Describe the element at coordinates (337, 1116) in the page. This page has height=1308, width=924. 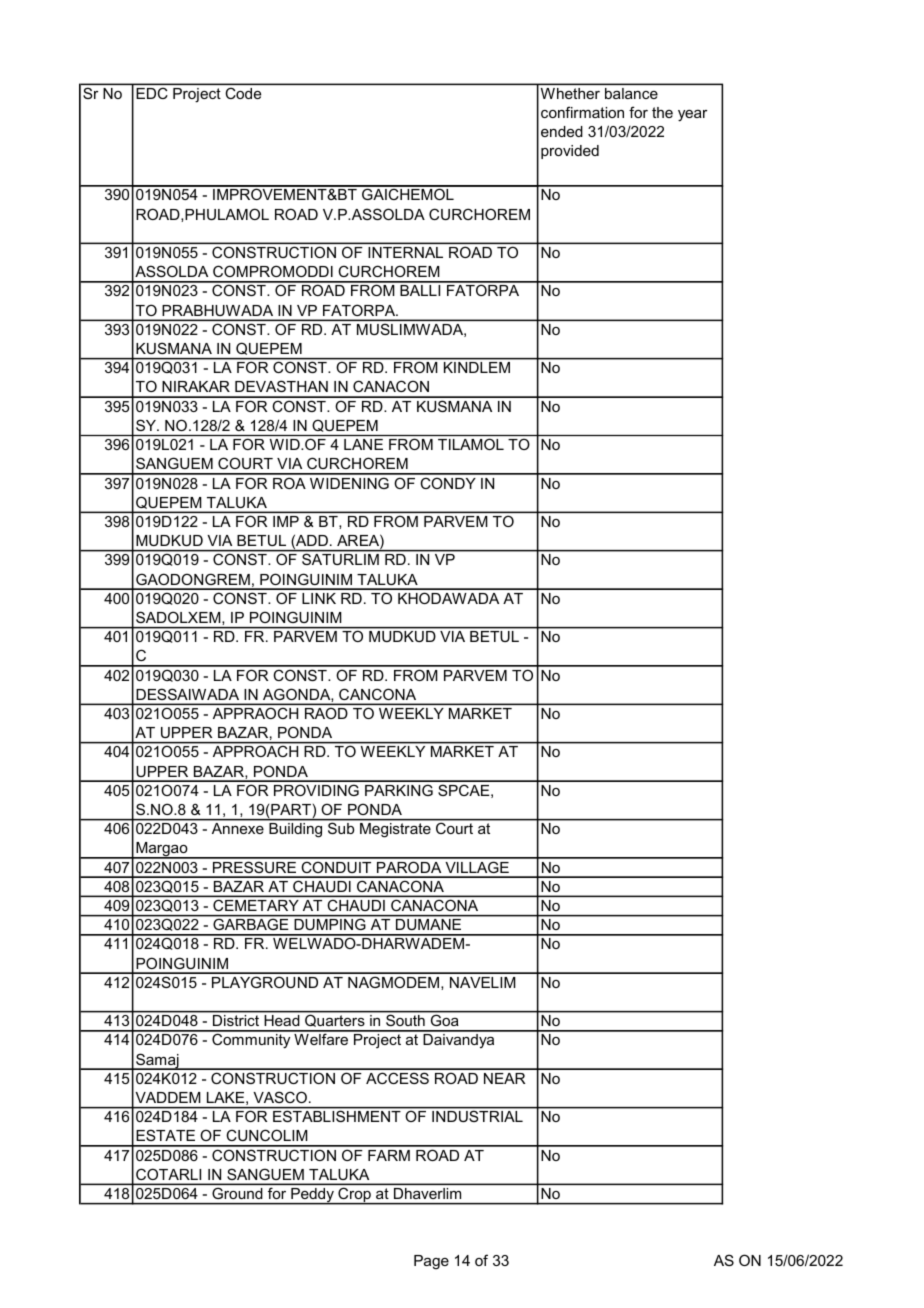
I see `ESTABLISHMENT` at that location.
